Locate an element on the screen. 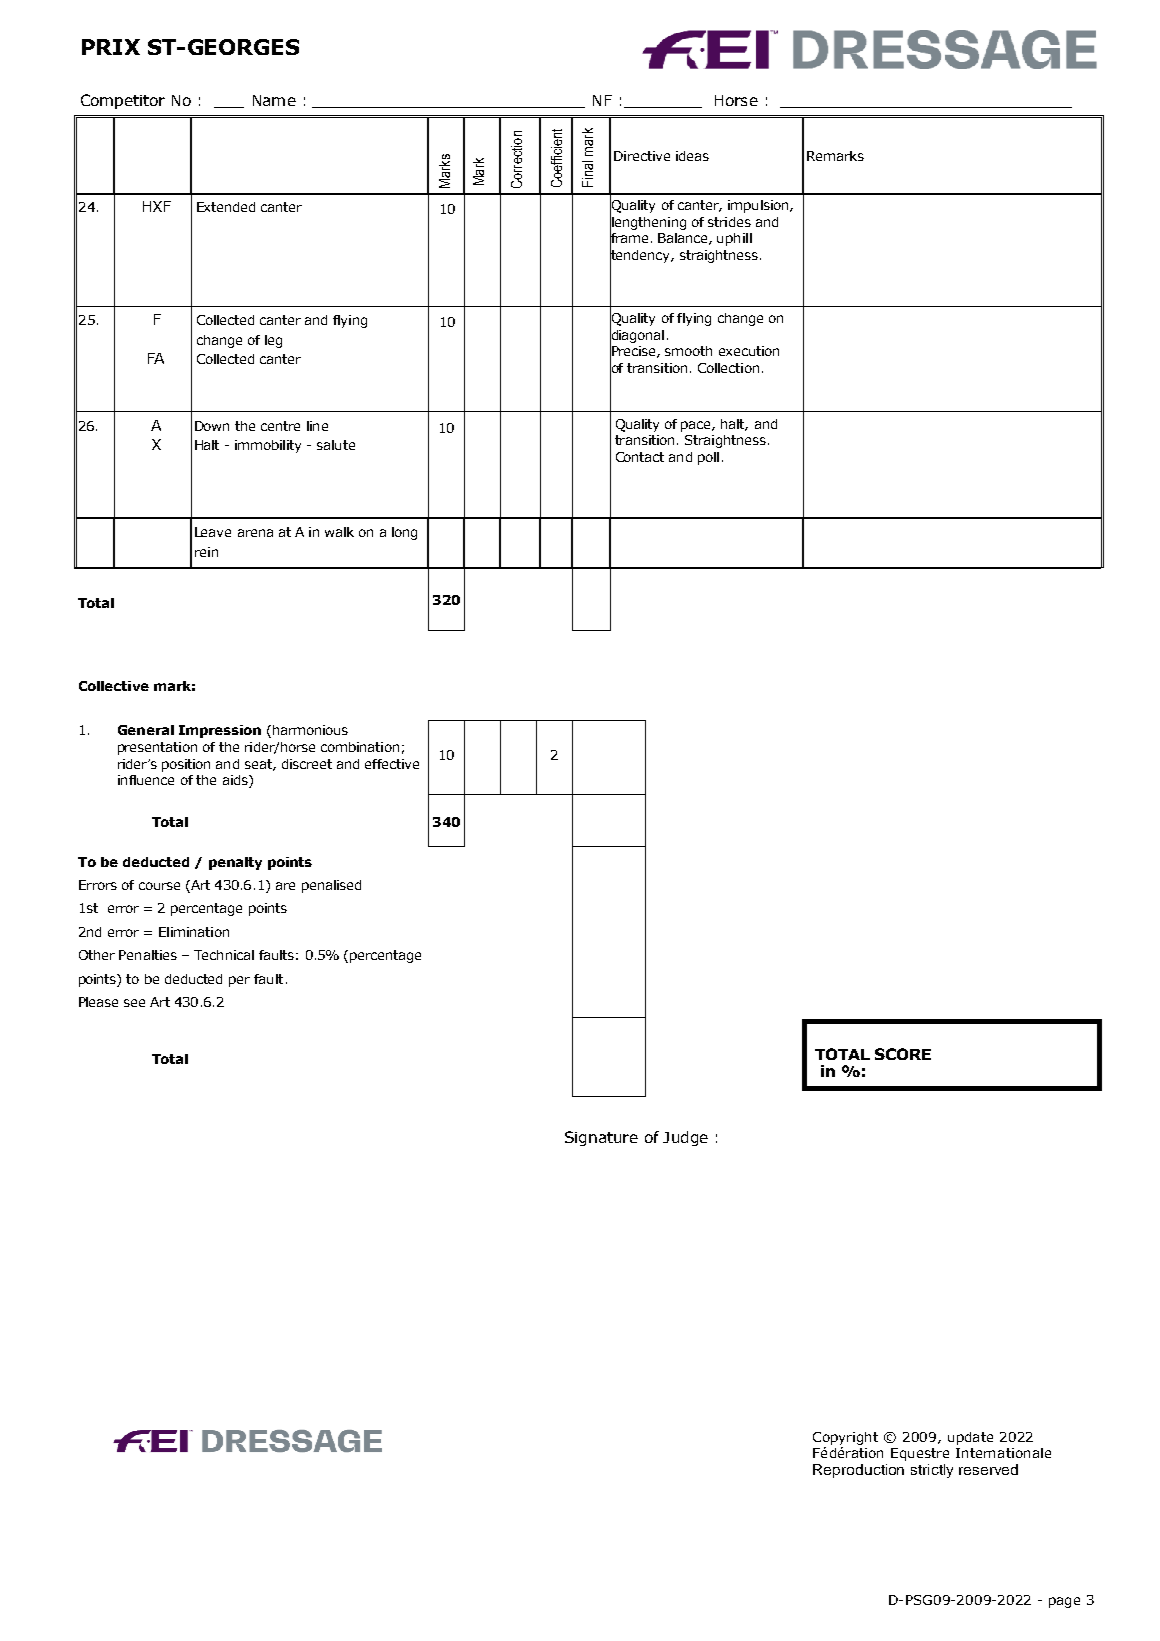 The image size is (1160, 1641). Copyright is located at coordinates (845, 1438).
